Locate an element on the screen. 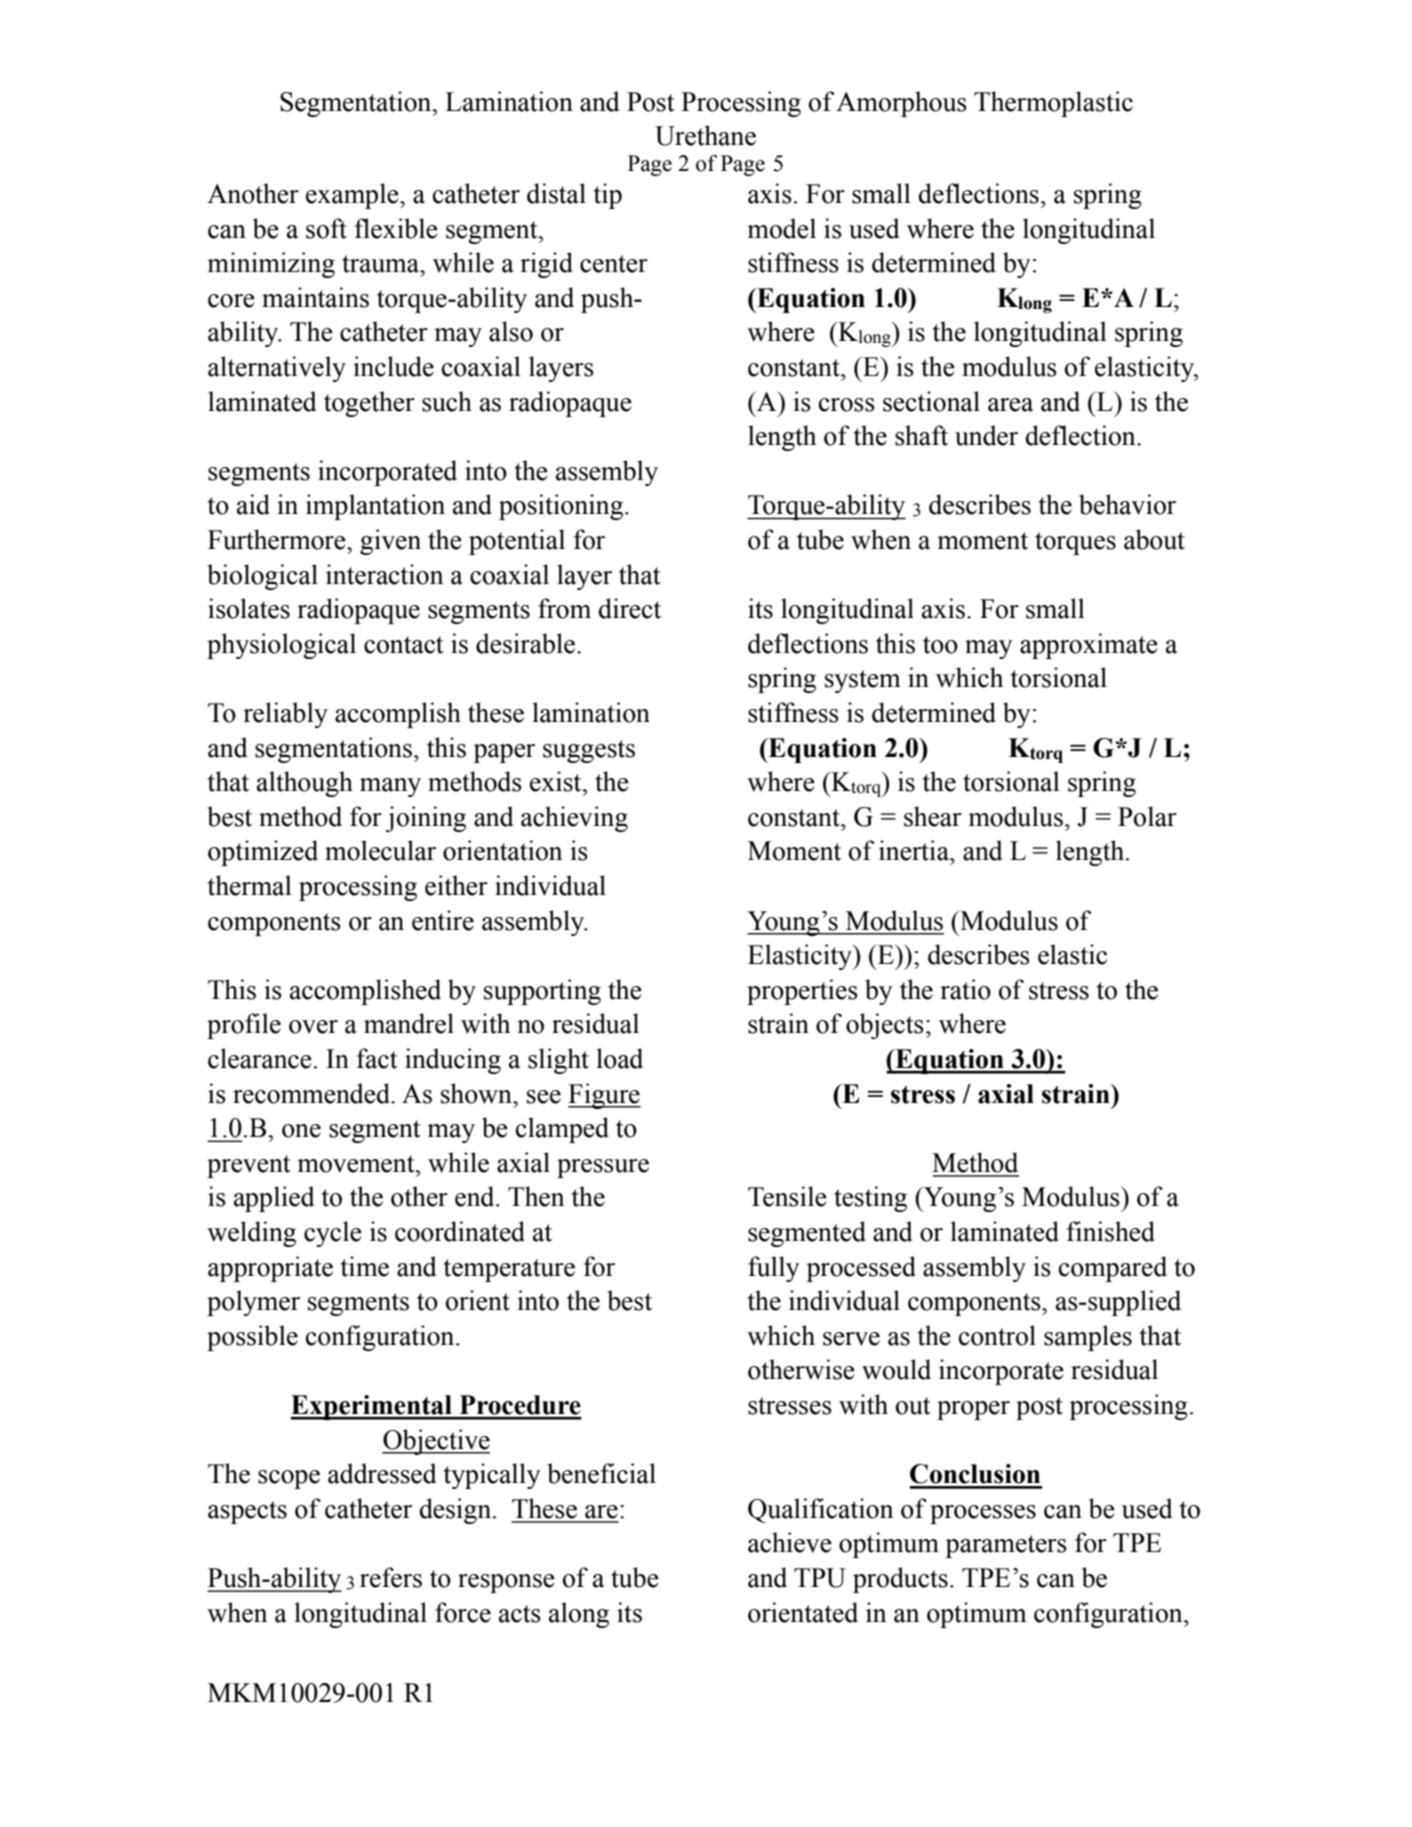  refers is located at coordinates (391, 1577).
